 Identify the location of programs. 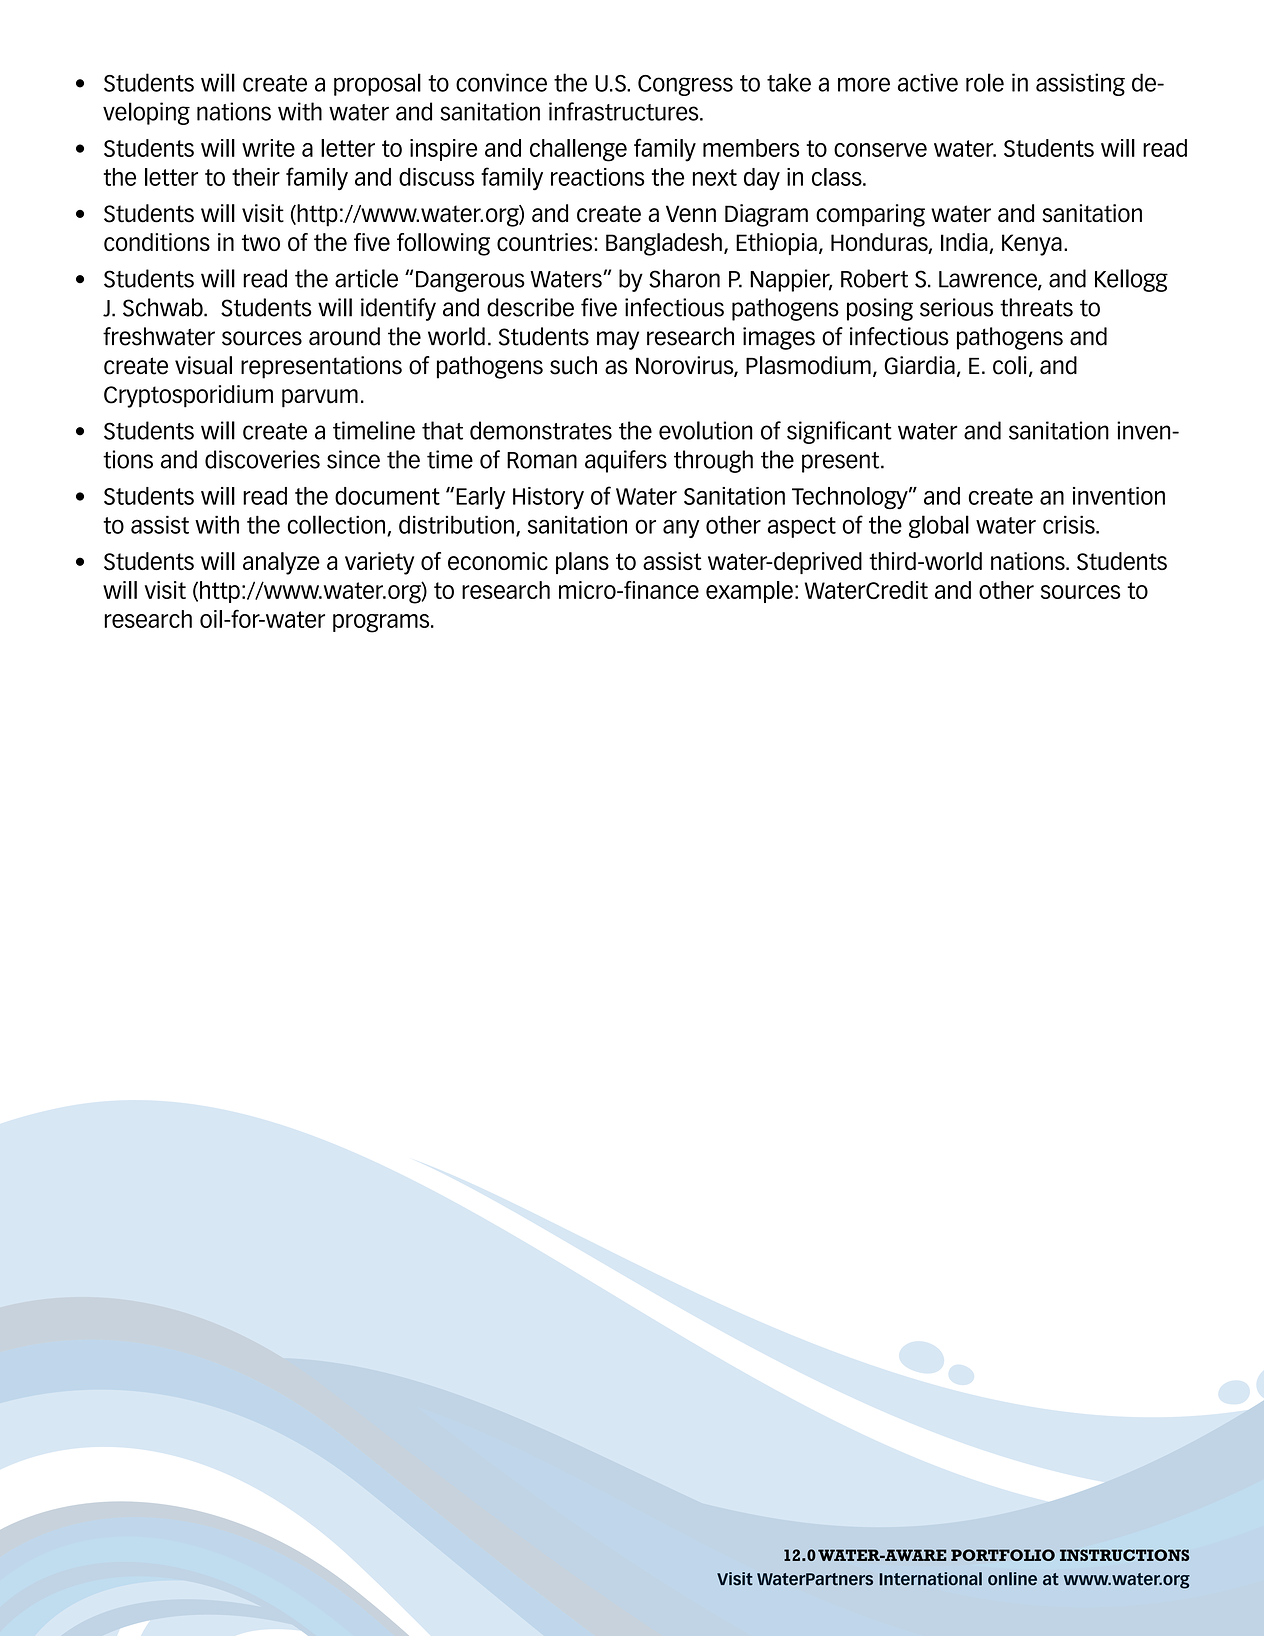
(382, 623).
